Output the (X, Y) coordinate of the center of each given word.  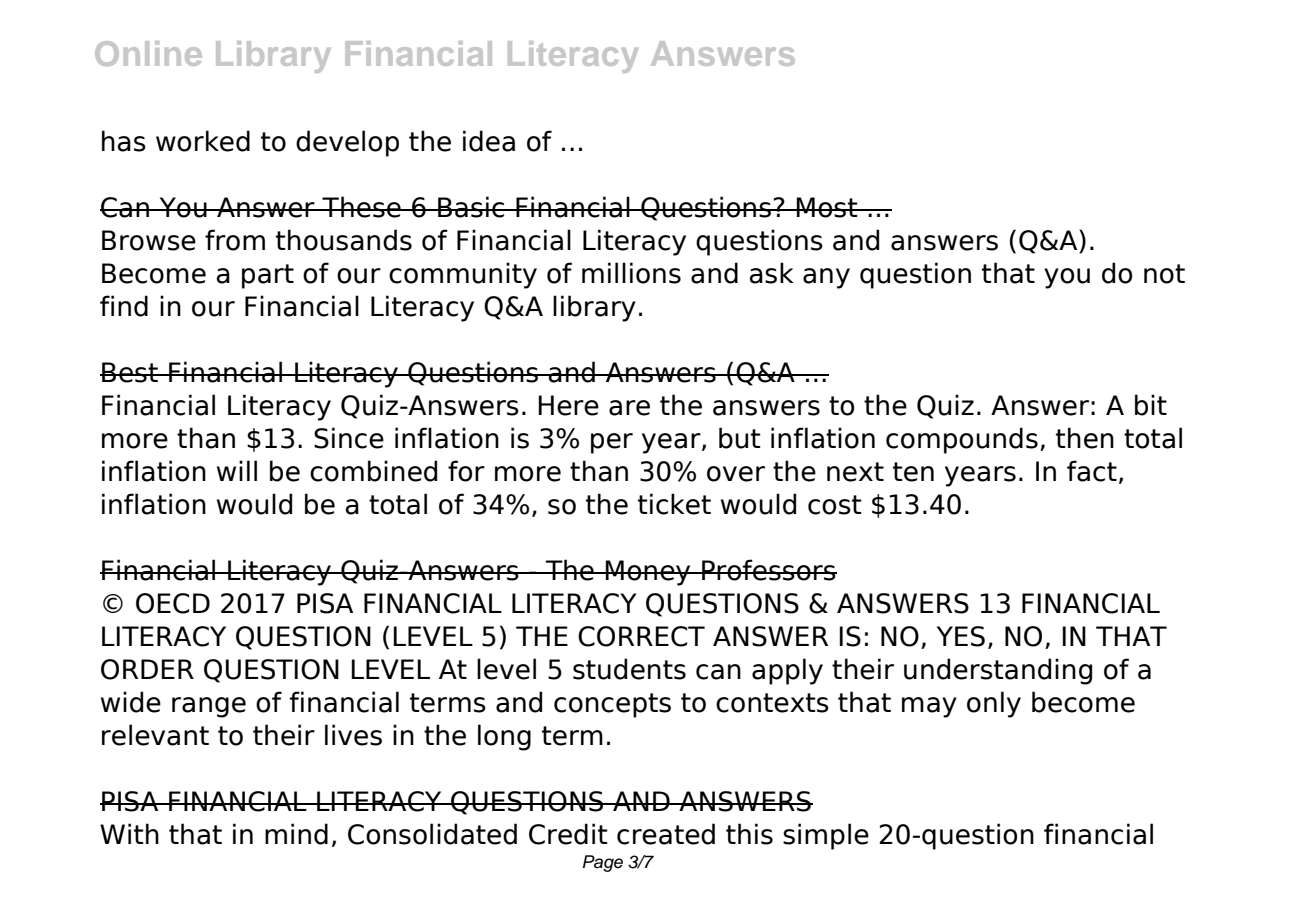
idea (489, 141)
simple (826, 836)
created (666, 834)
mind (296, 834)
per (612, 443)
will (237, 470)
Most (827, 207)
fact (1092, 471)
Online (148, 53)
